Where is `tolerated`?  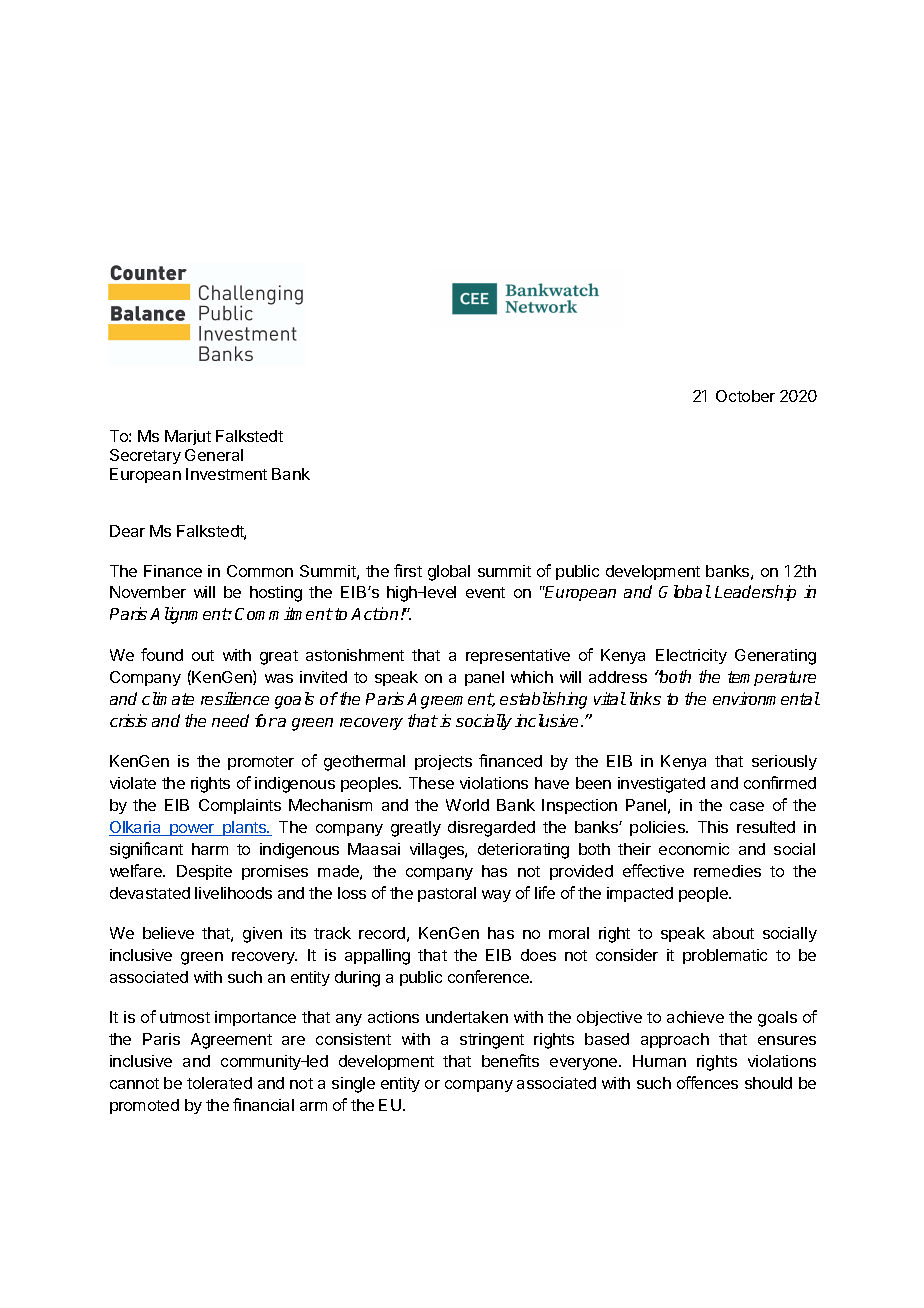 tolerated is located at coordinates (219, 1083).
